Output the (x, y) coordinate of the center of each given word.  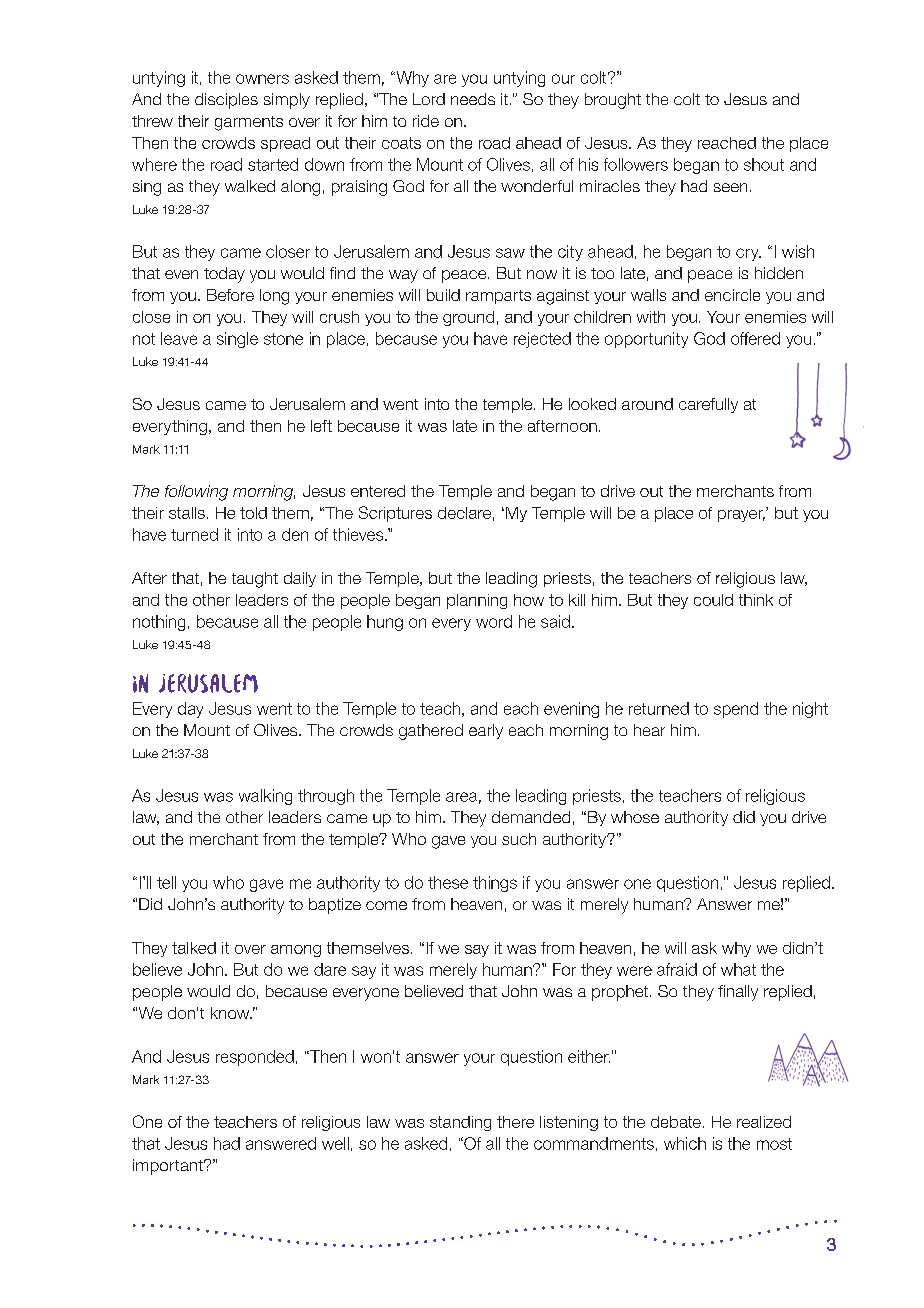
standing (460, 1123)
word (494, 621)
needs (473, 99)
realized (764, 1122)
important (169, 1167)
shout (764, 164)
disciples (226, 101)
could (713, 600)
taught (255, 580)
